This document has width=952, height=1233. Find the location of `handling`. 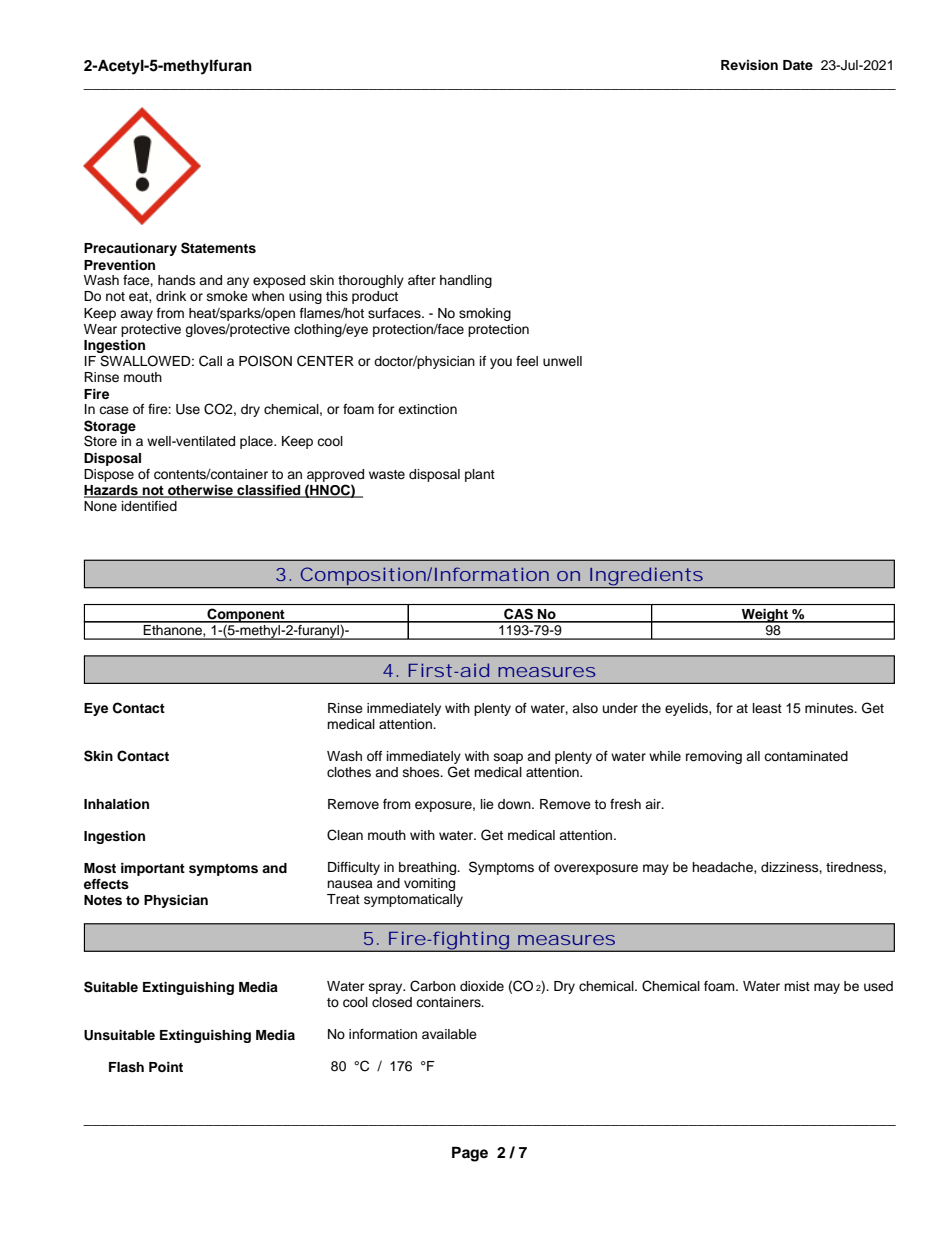

handling is located at coordinates (466, 281).
